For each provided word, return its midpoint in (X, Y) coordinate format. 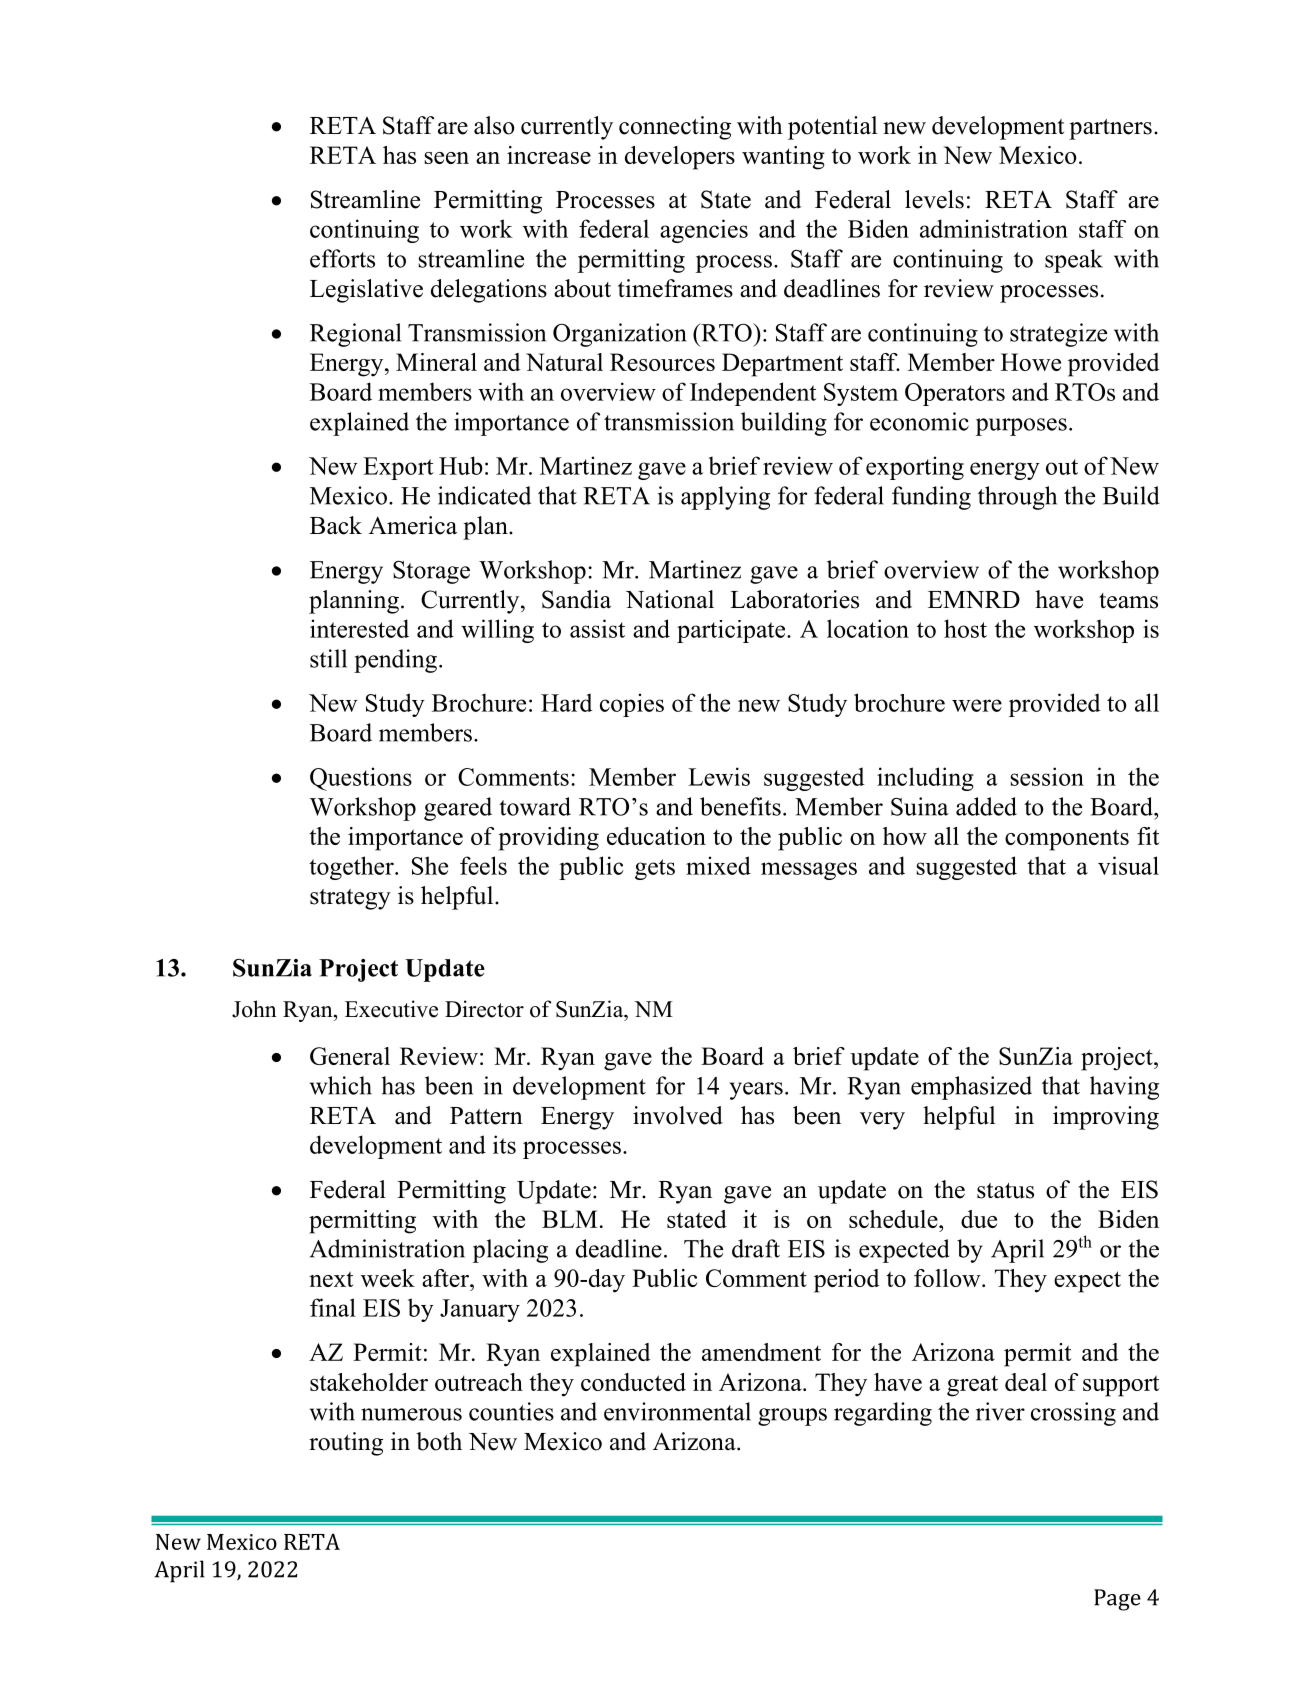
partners (1110, 129)
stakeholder (369, 1382)
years (756, 1091)
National (670, 599)
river (1000, 1411)
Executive (391, 1009)
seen (447, 158)
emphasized (971, 1088)
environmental (677, 1411)
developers (680, 158)
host (965, 628)
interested (359, 628)
